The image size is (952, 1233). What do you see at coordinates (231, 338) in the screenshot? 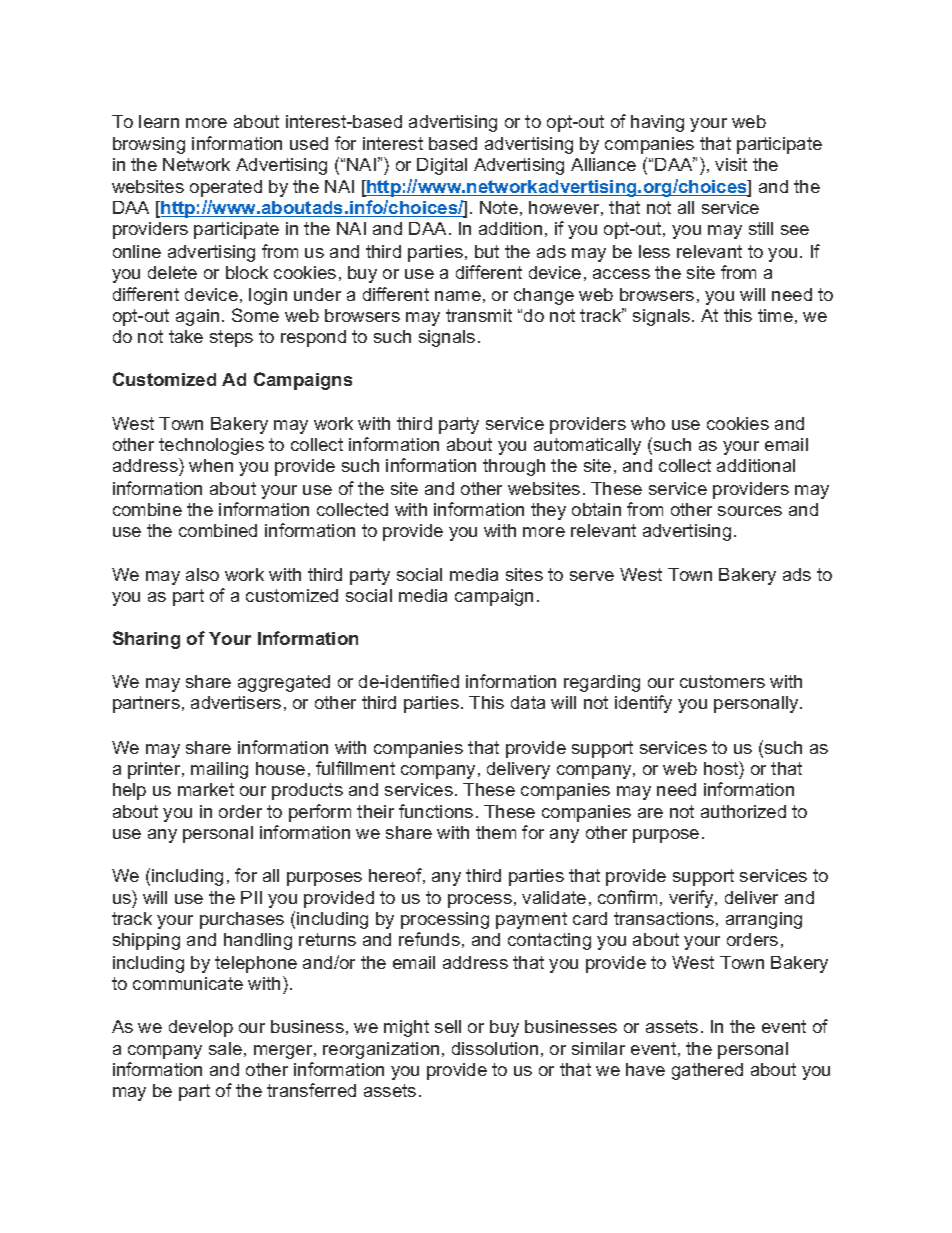
I see `steps` at bounding box center [231, 338].
